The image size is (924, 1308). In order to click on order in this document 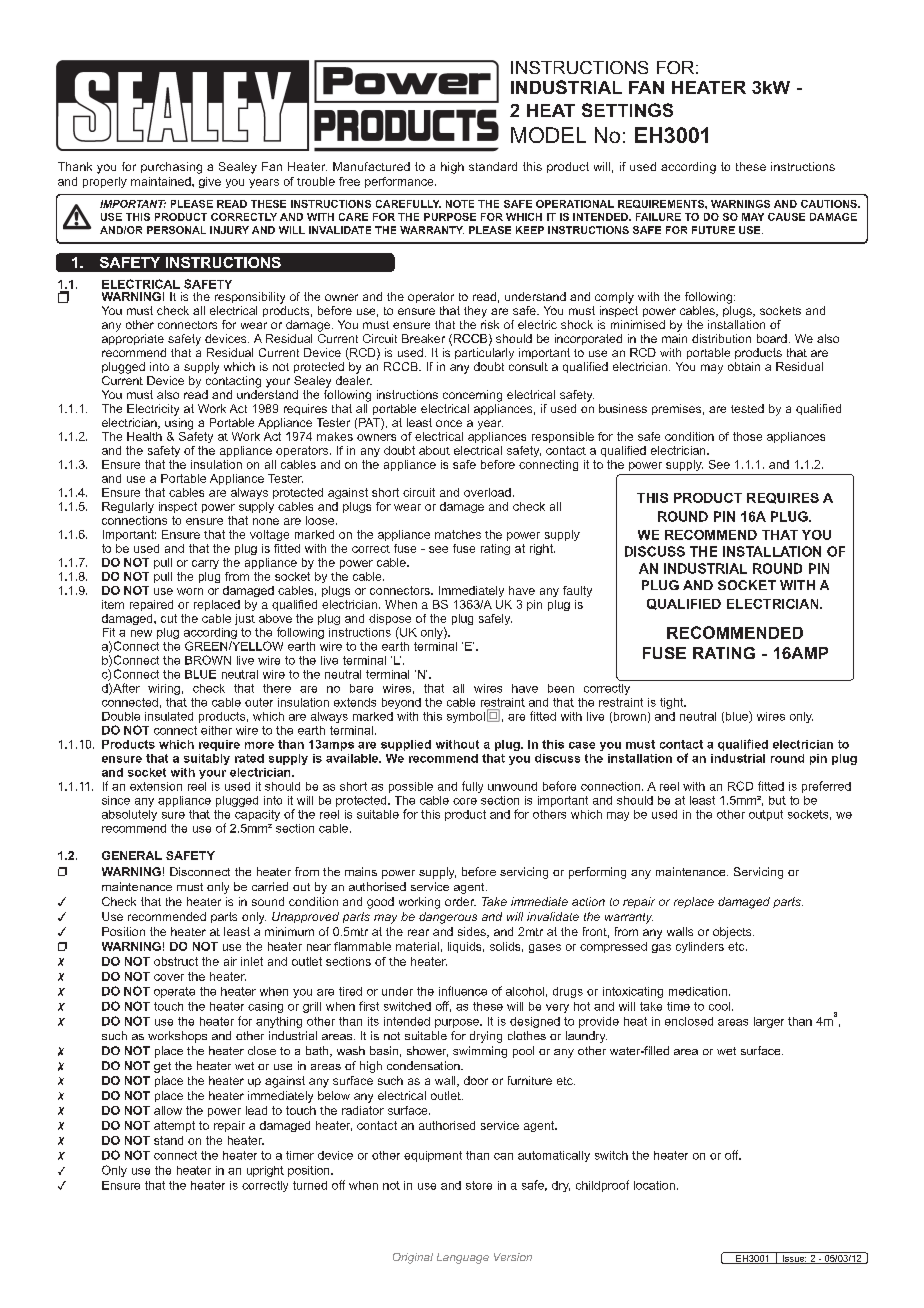, I will do `click(460, 901)`.
